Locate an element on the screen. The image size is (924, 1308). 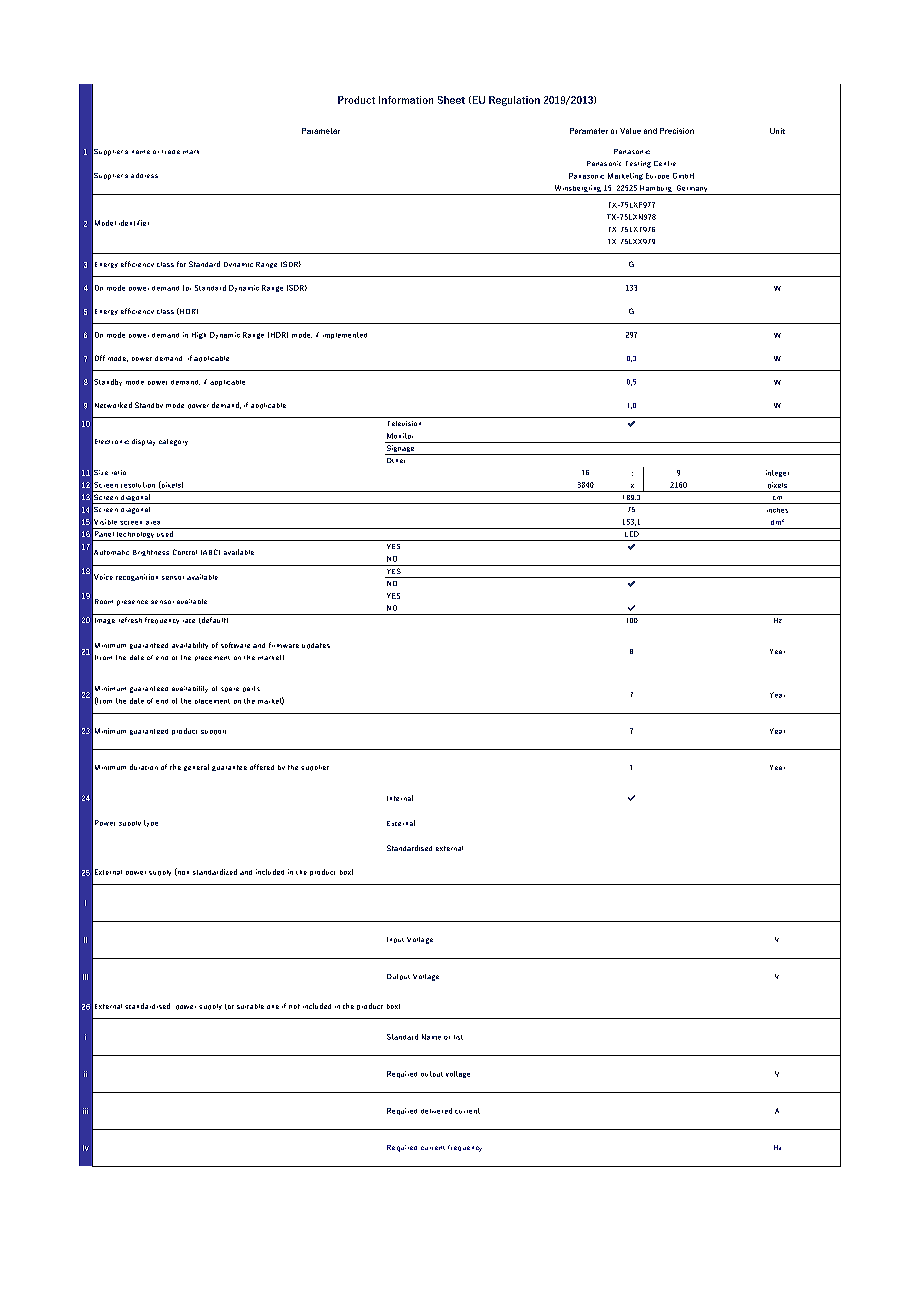
inches is located at coordinates (777, 510).
